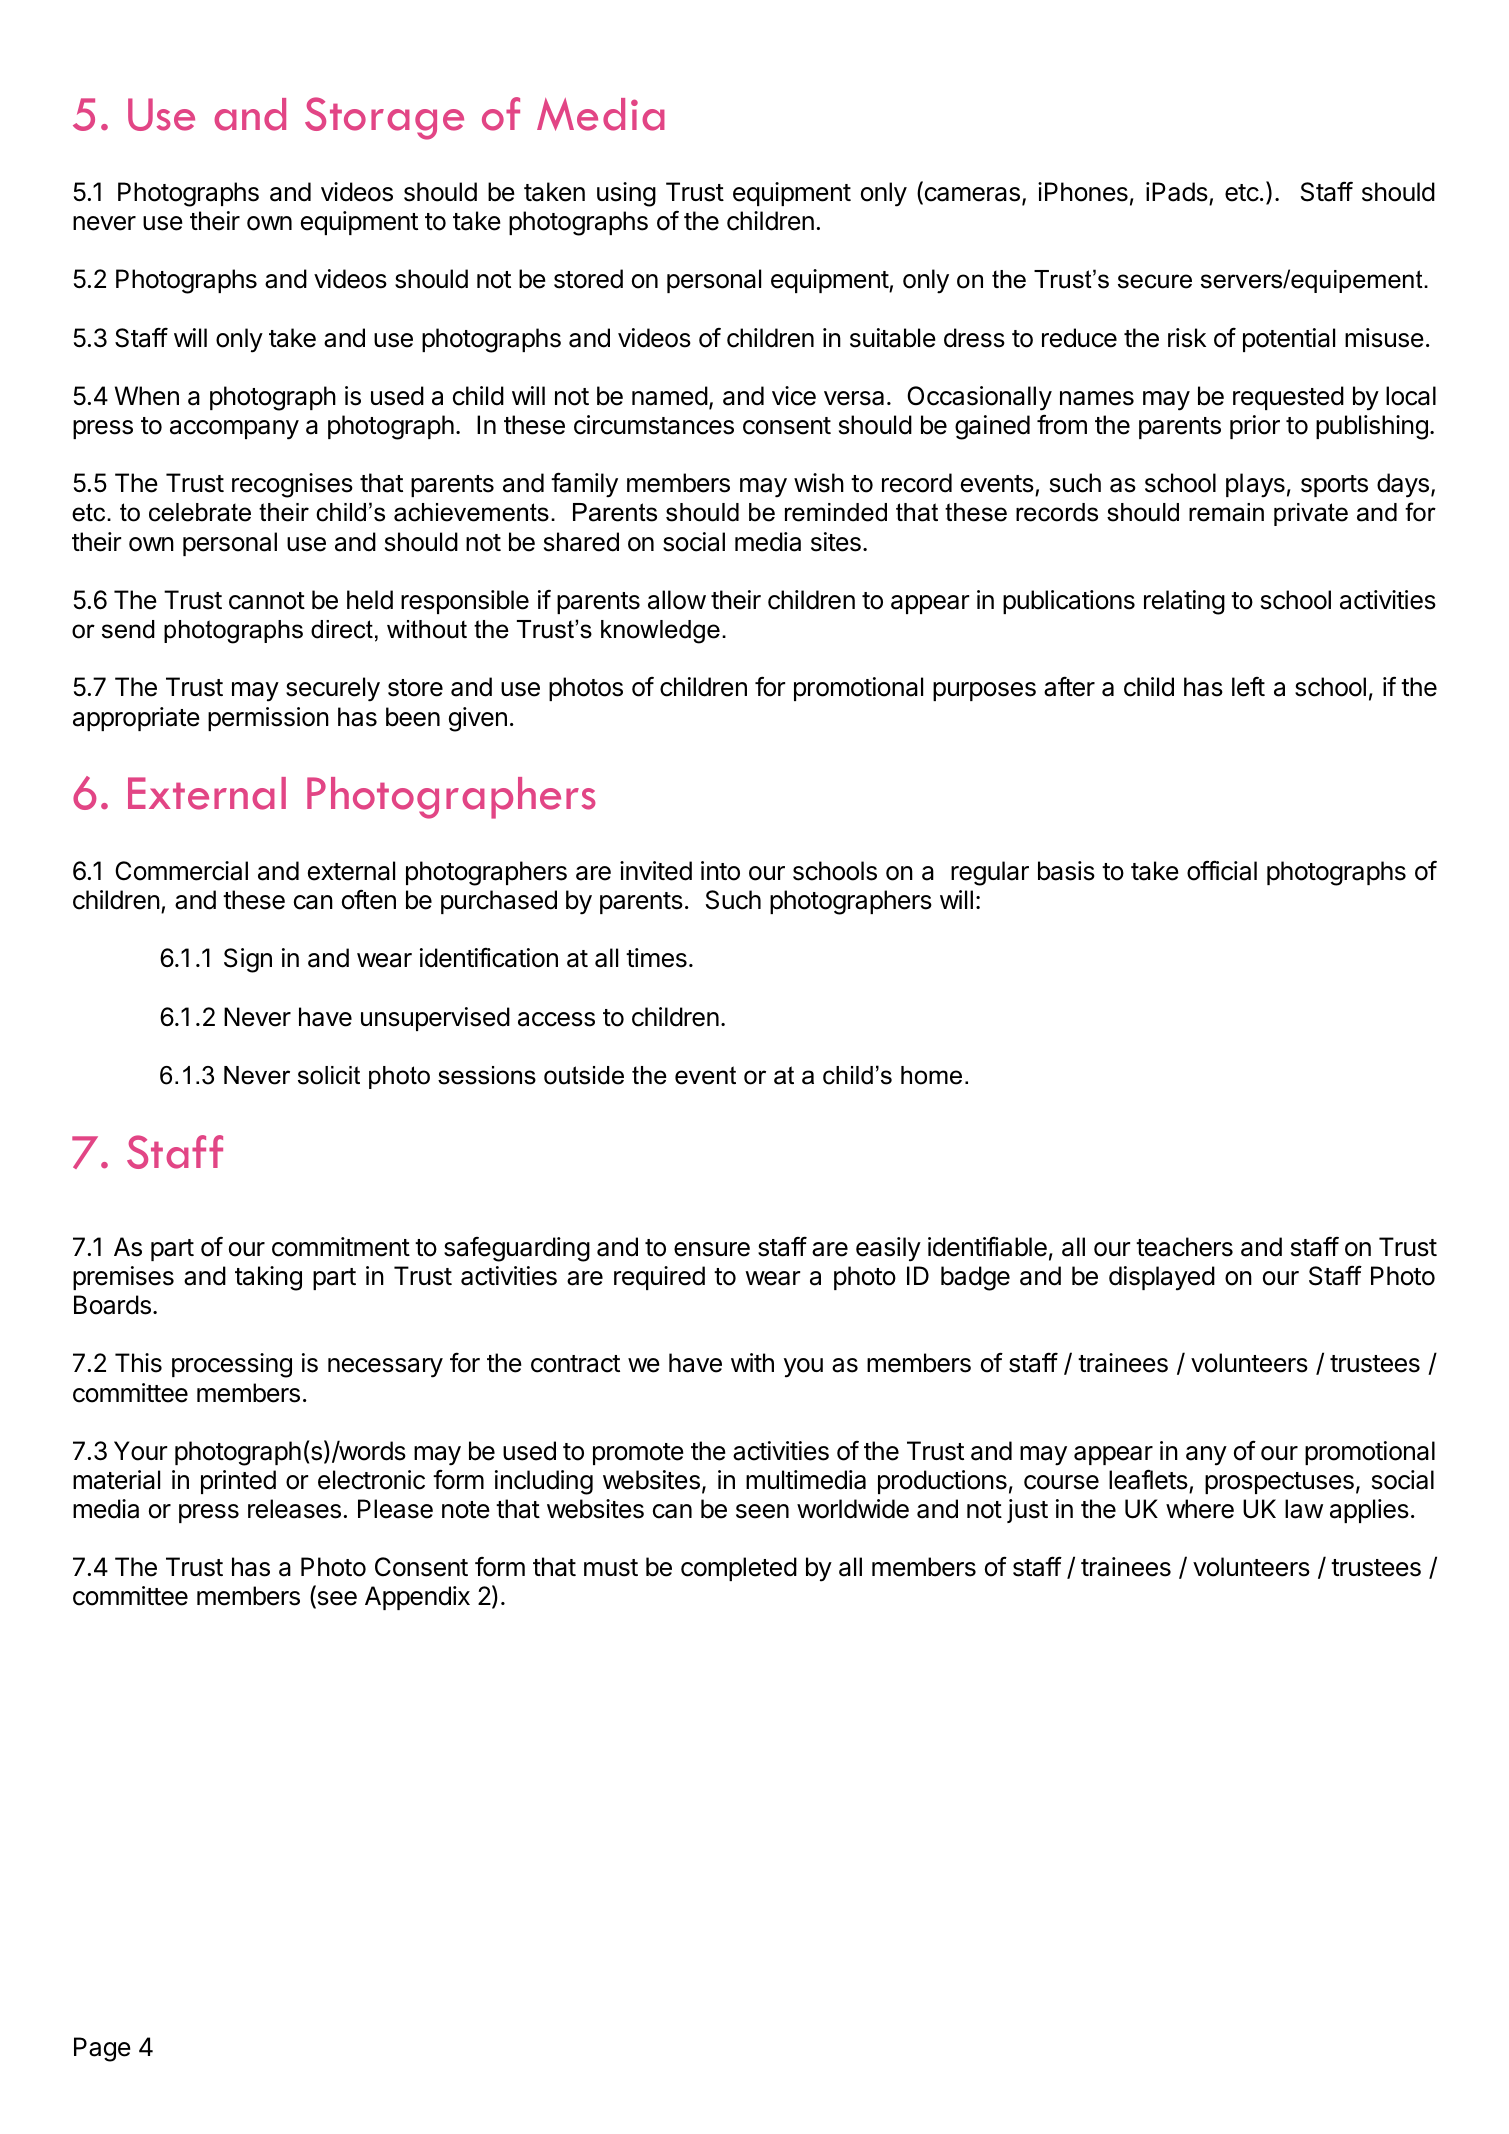 Image resolution: width=1509 pixels, height=2134 pixels. What do you see at coordinates (1304, 1509) in the document?
I see `law` at bounding box center [1304, 1509].
